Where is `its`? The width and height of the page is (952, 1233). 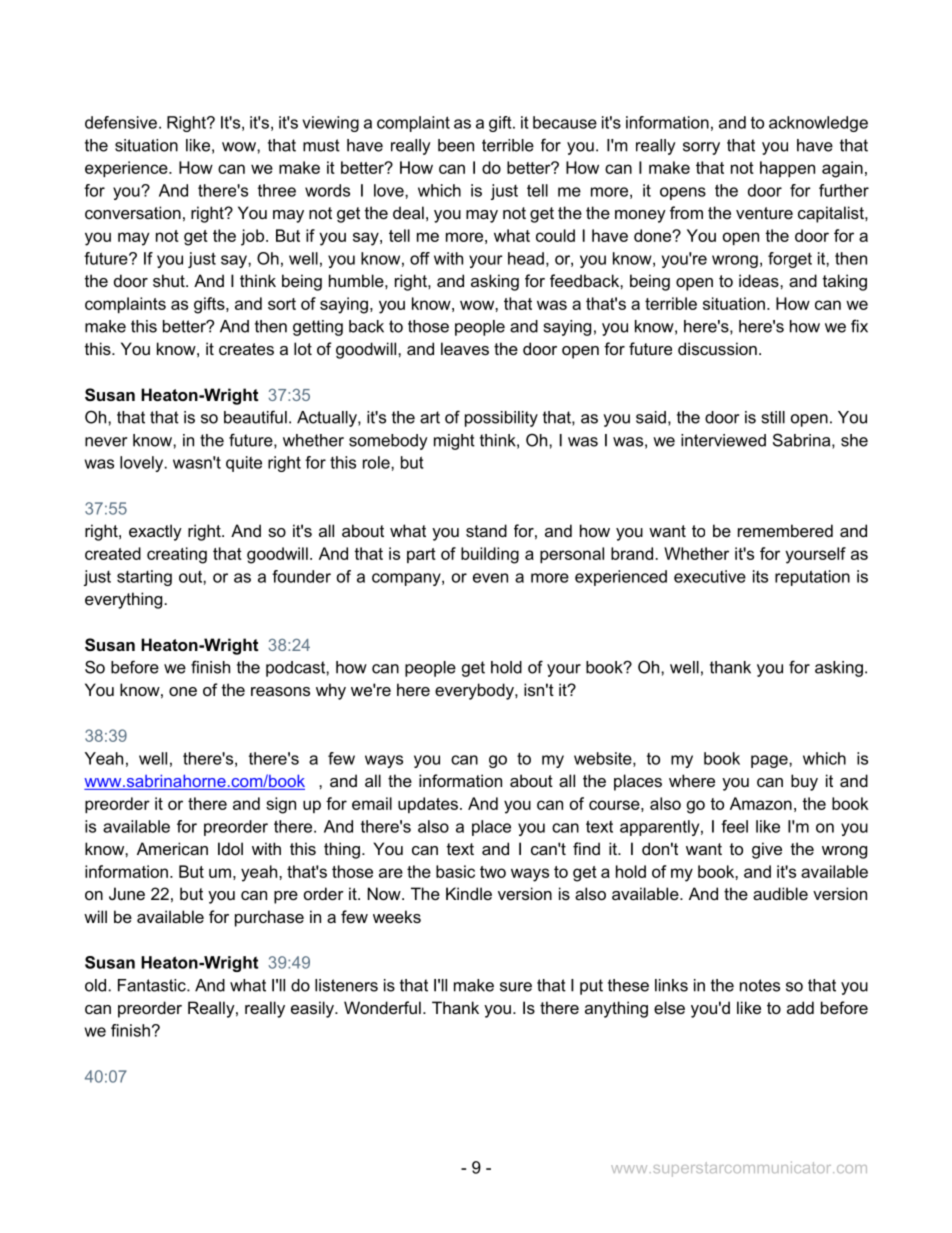
its is located at coordinates (760, 576).
